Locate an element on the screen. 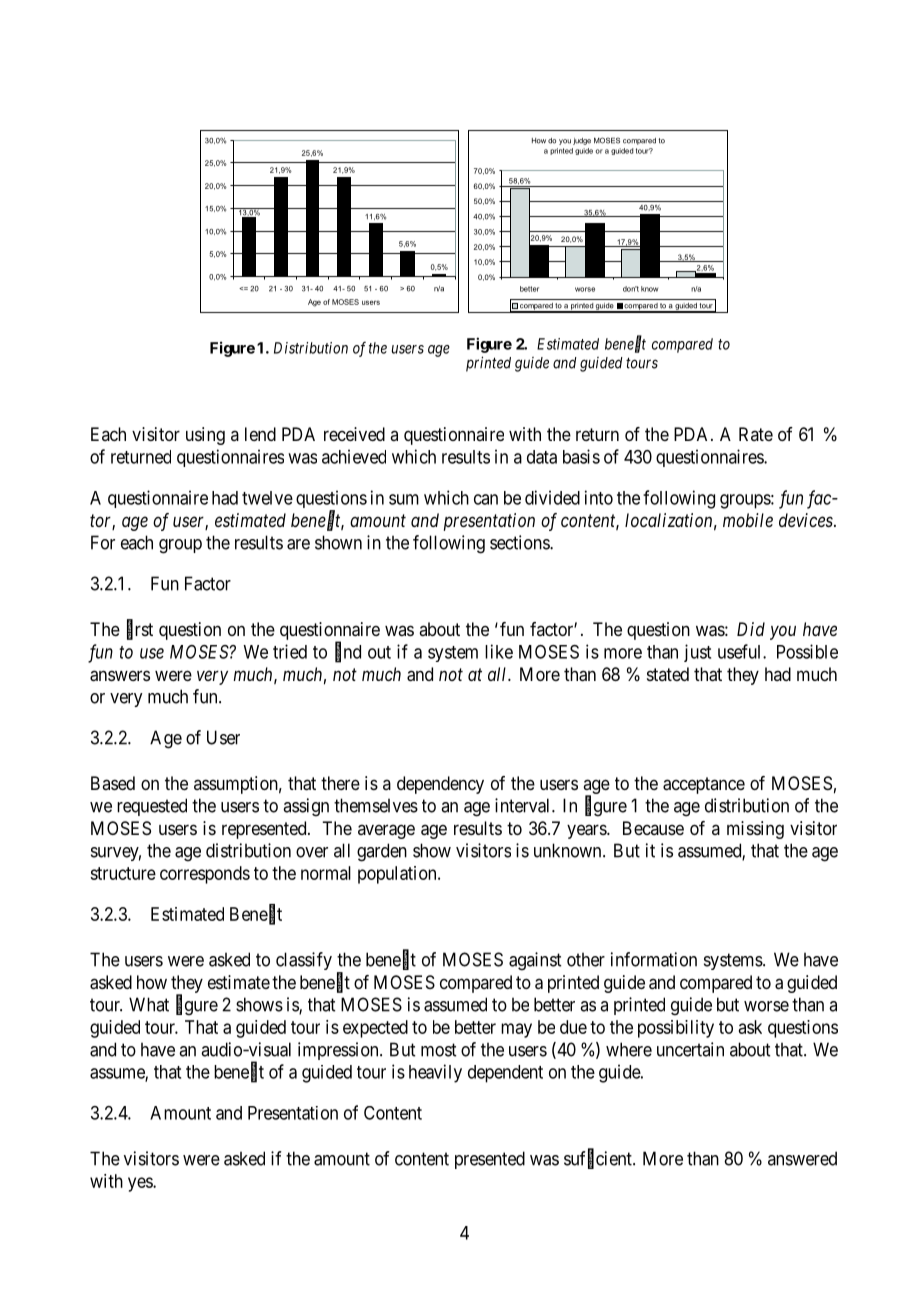  twelve is located at coordinates (267, 498).
